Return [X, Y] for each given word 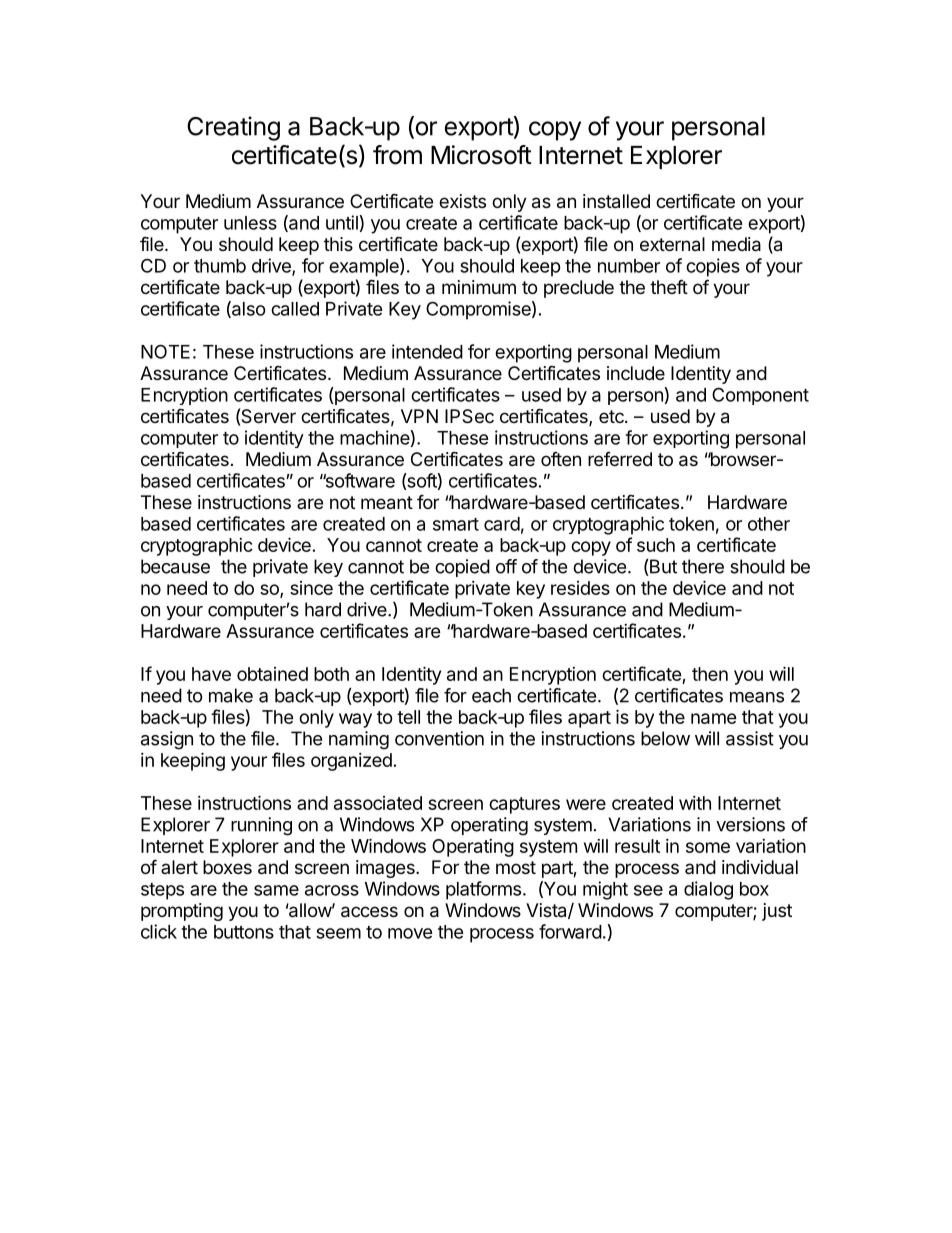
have [211, 674]
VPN [419, 416]
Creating [233, 128]
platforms [483, 890]
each [491, 695]
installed [616, 201]
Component [760, 396]
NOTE [165, 351]
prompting [182, 912]
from [397, 155]
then [710, 674]
